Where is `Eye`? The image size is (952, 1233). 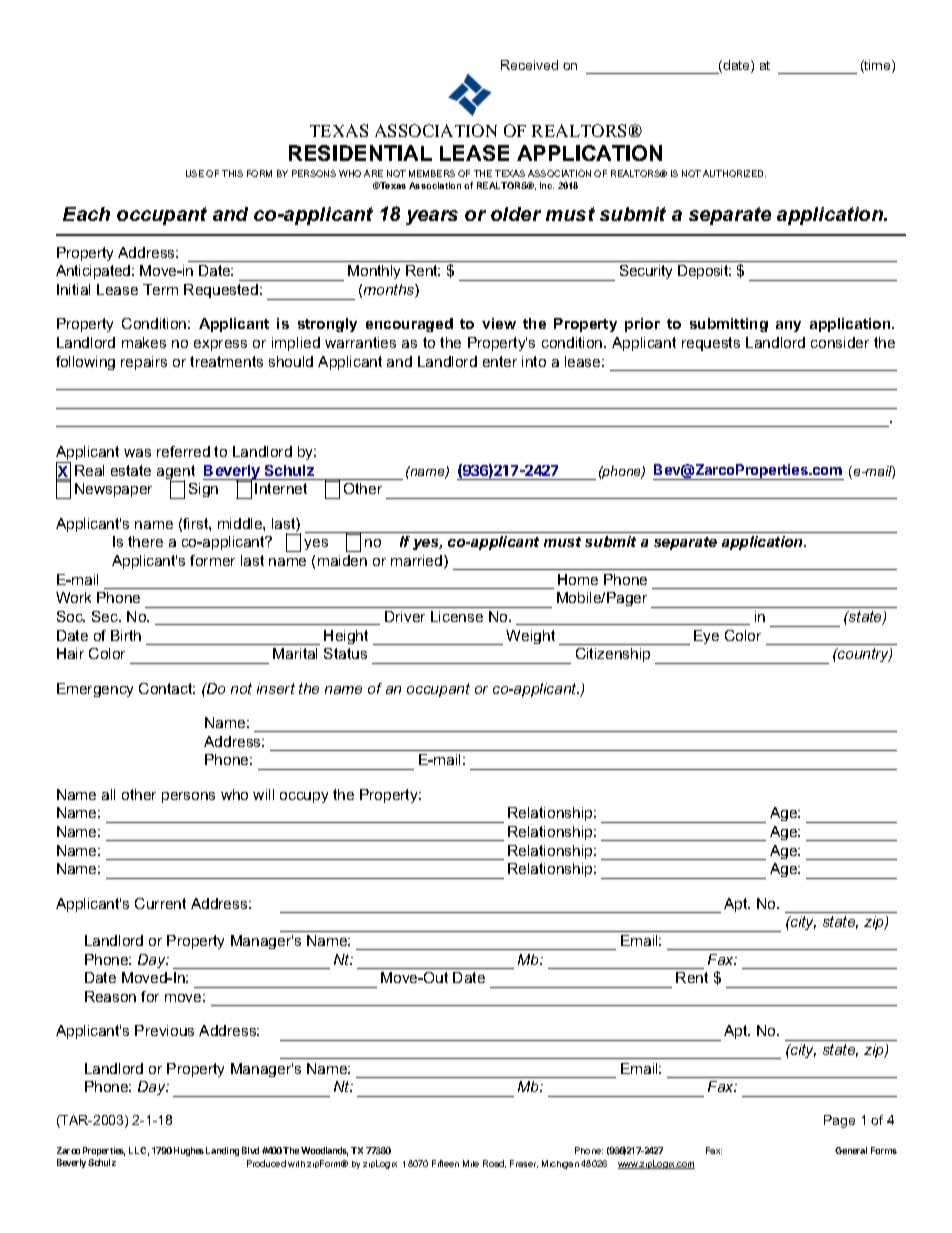
Eye is located at coordinates (706, 637).
